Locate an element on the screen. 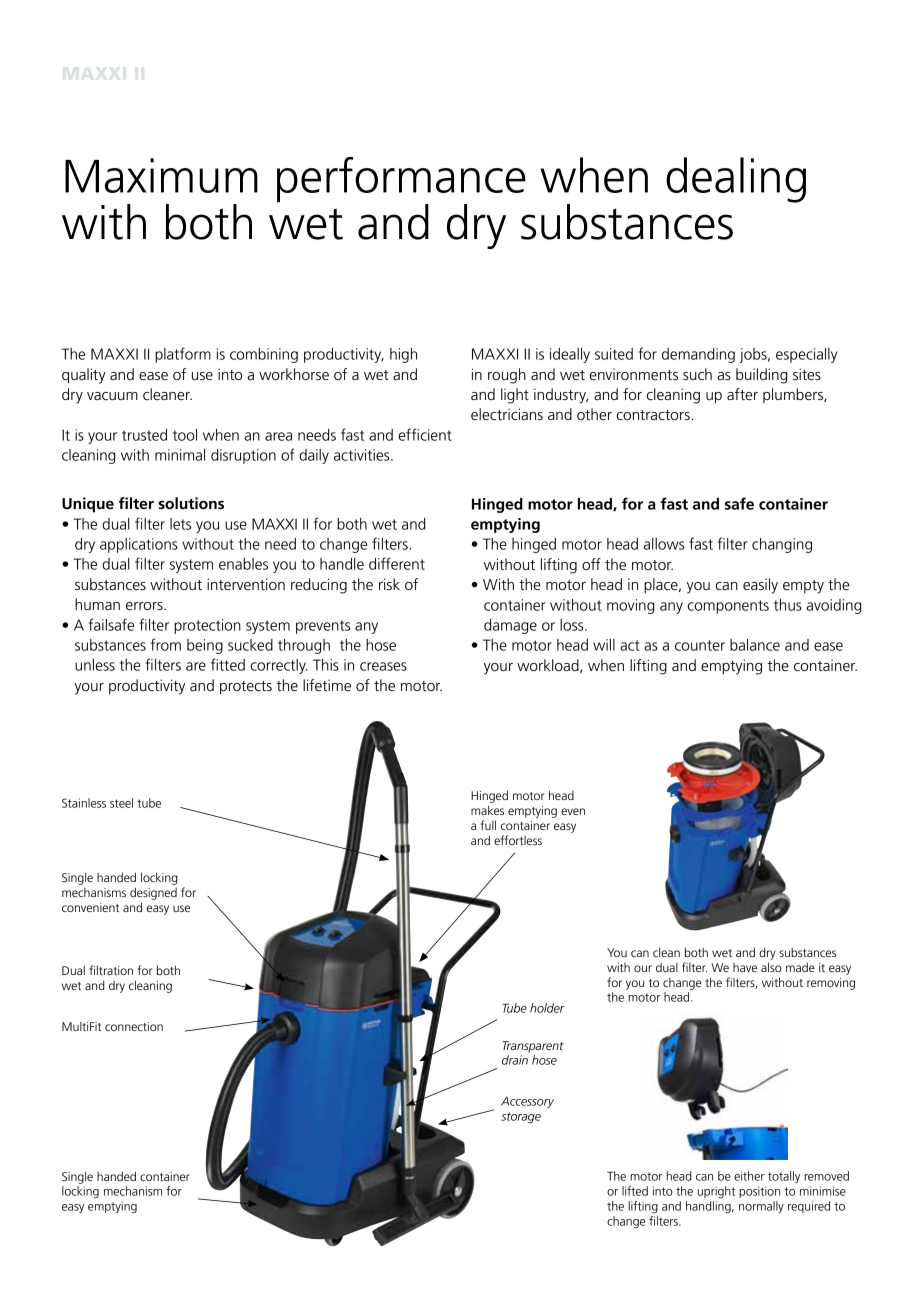 This screenshot has width=924, height=1308. balance is located at coordinates (755, 645).
